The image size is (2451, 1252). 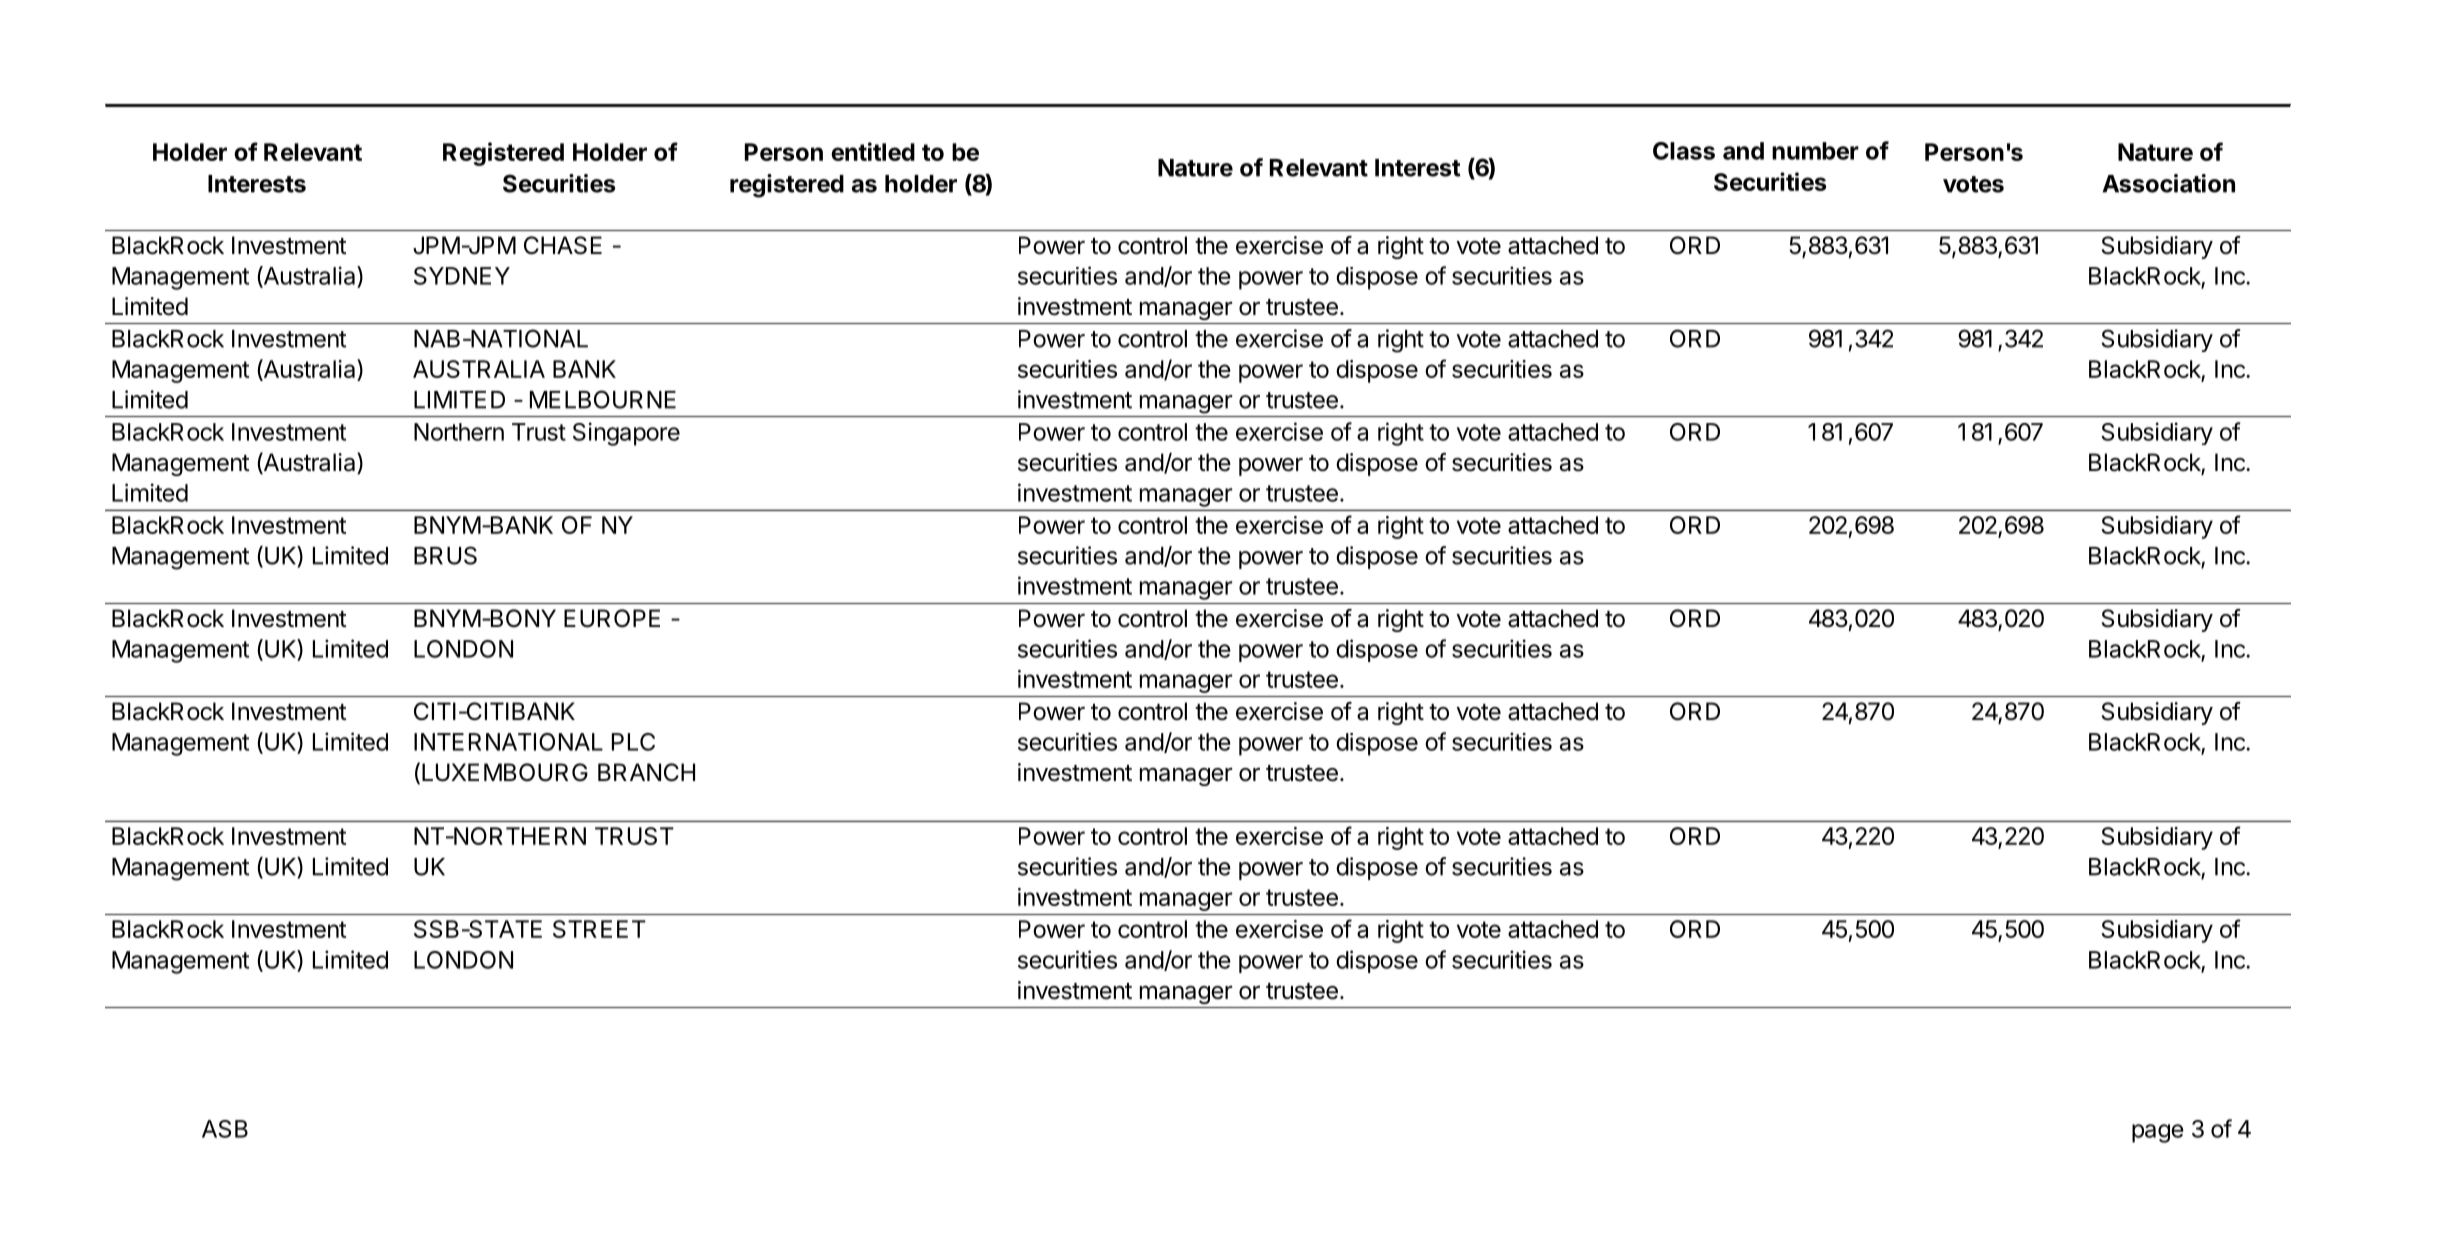 I want to click on CHASE, so click(x=563, y=245).
